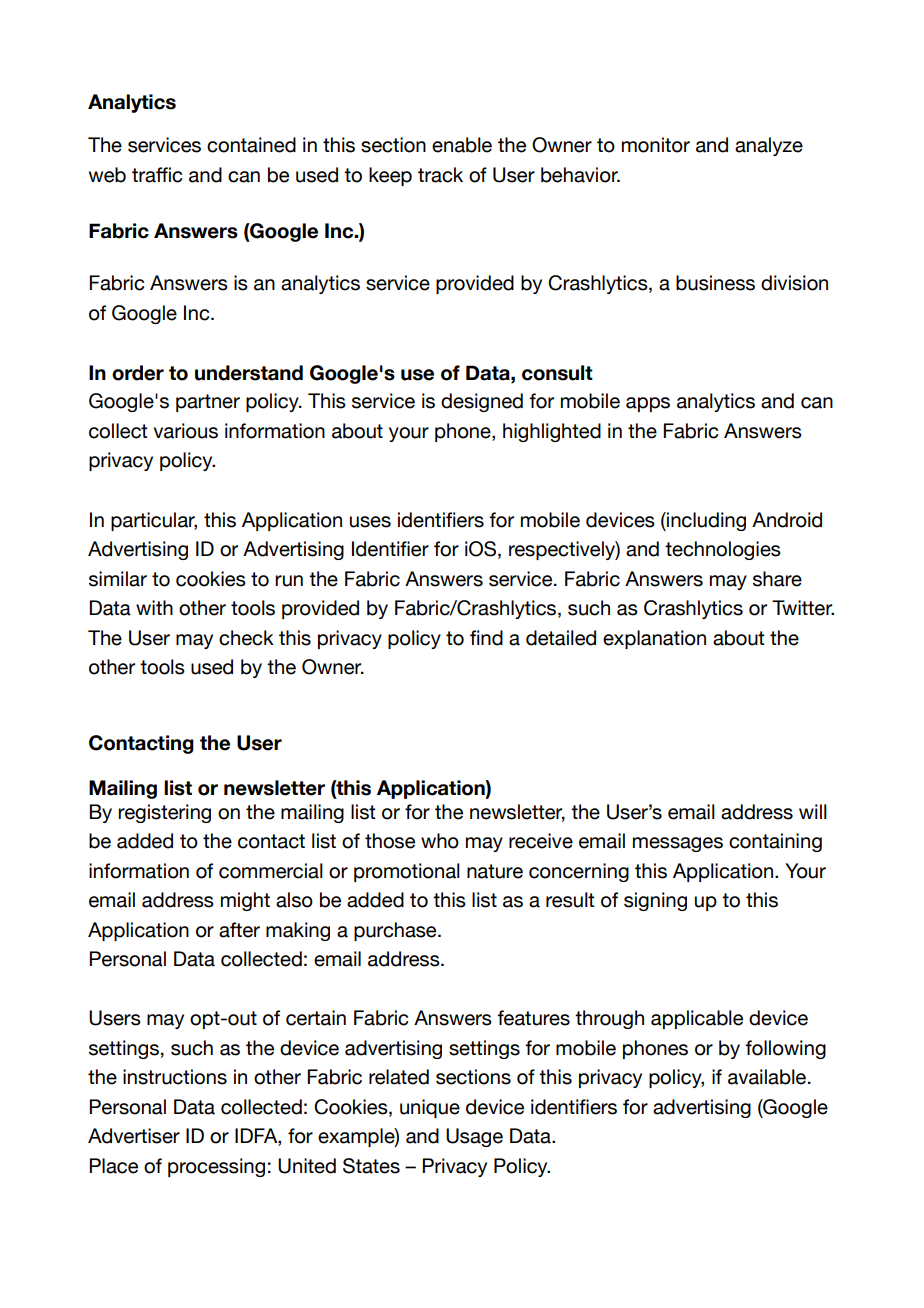 The image size is (924, 1308). I want to click on containing, so click(775, 842).
